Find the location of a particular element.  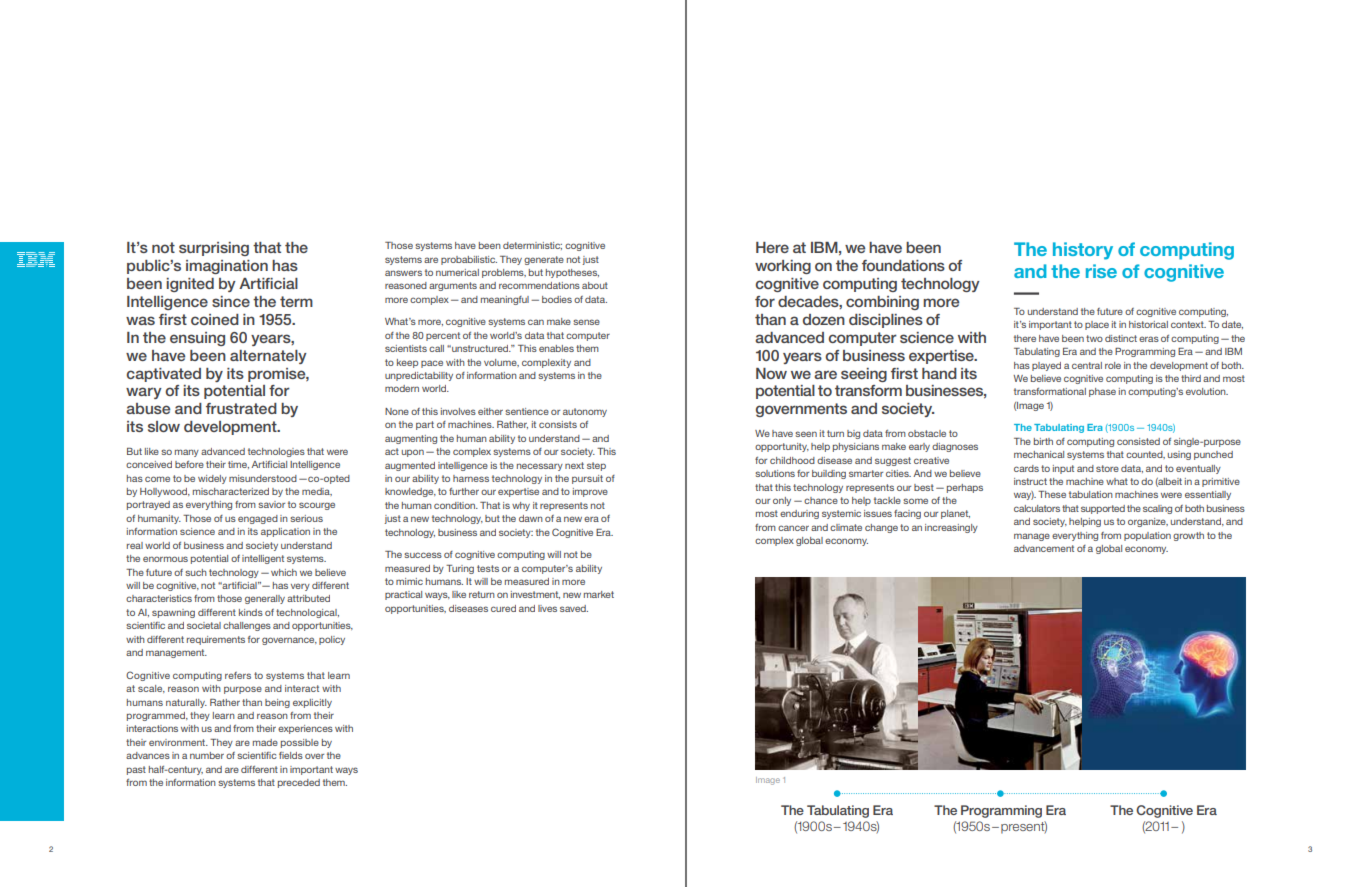

rise is located at coordinates (1101, 271).
